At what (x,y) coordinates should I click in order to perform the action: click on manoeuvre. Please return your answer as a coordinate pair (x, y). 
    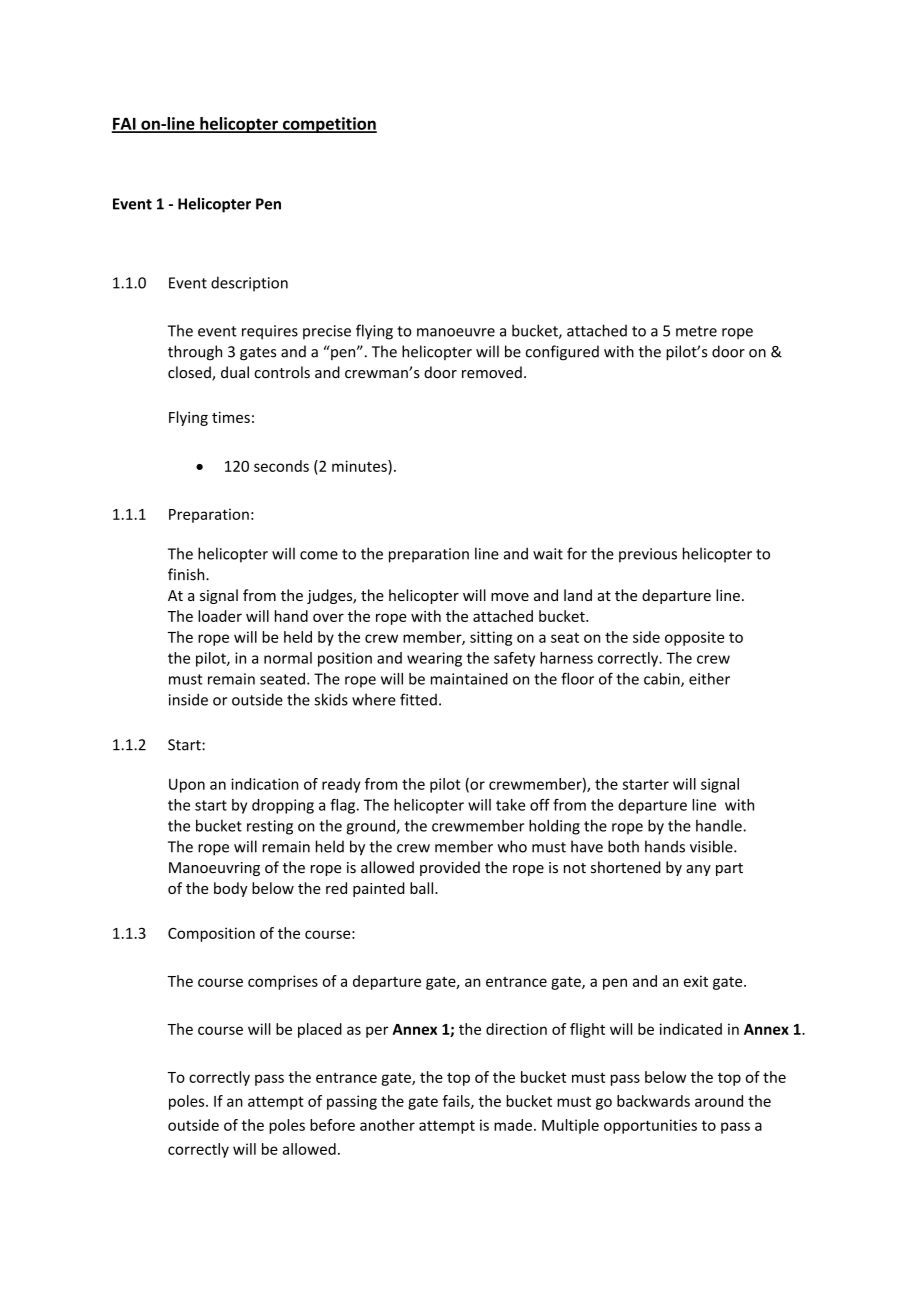
    Looking at the image, I should click on (456, 332).
